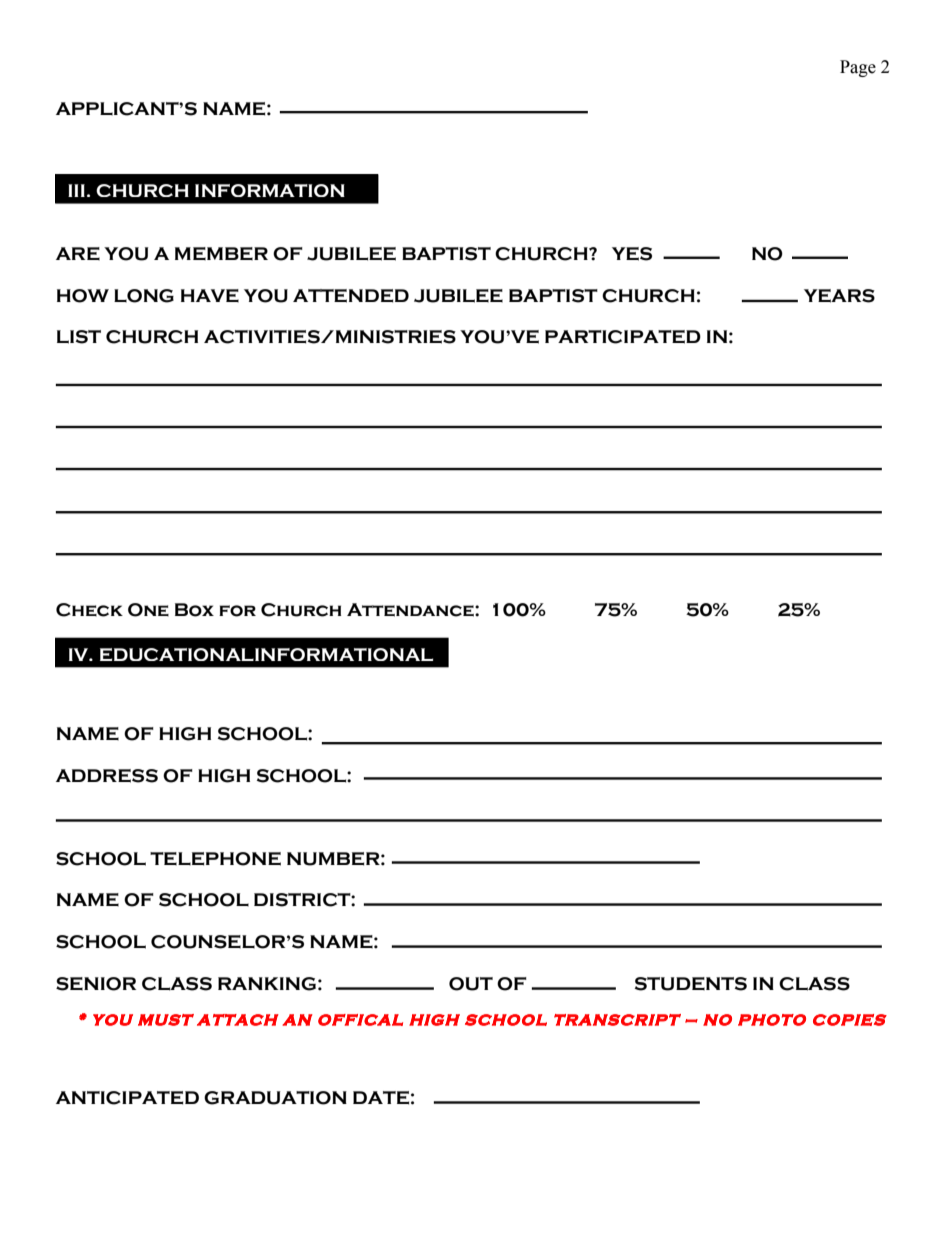 This screenshot has width=952, height=1233. What do you see at coordinates (215, 859) in the screenshot?
I see `TELEPHONE` at bounding box center [215, 859].
